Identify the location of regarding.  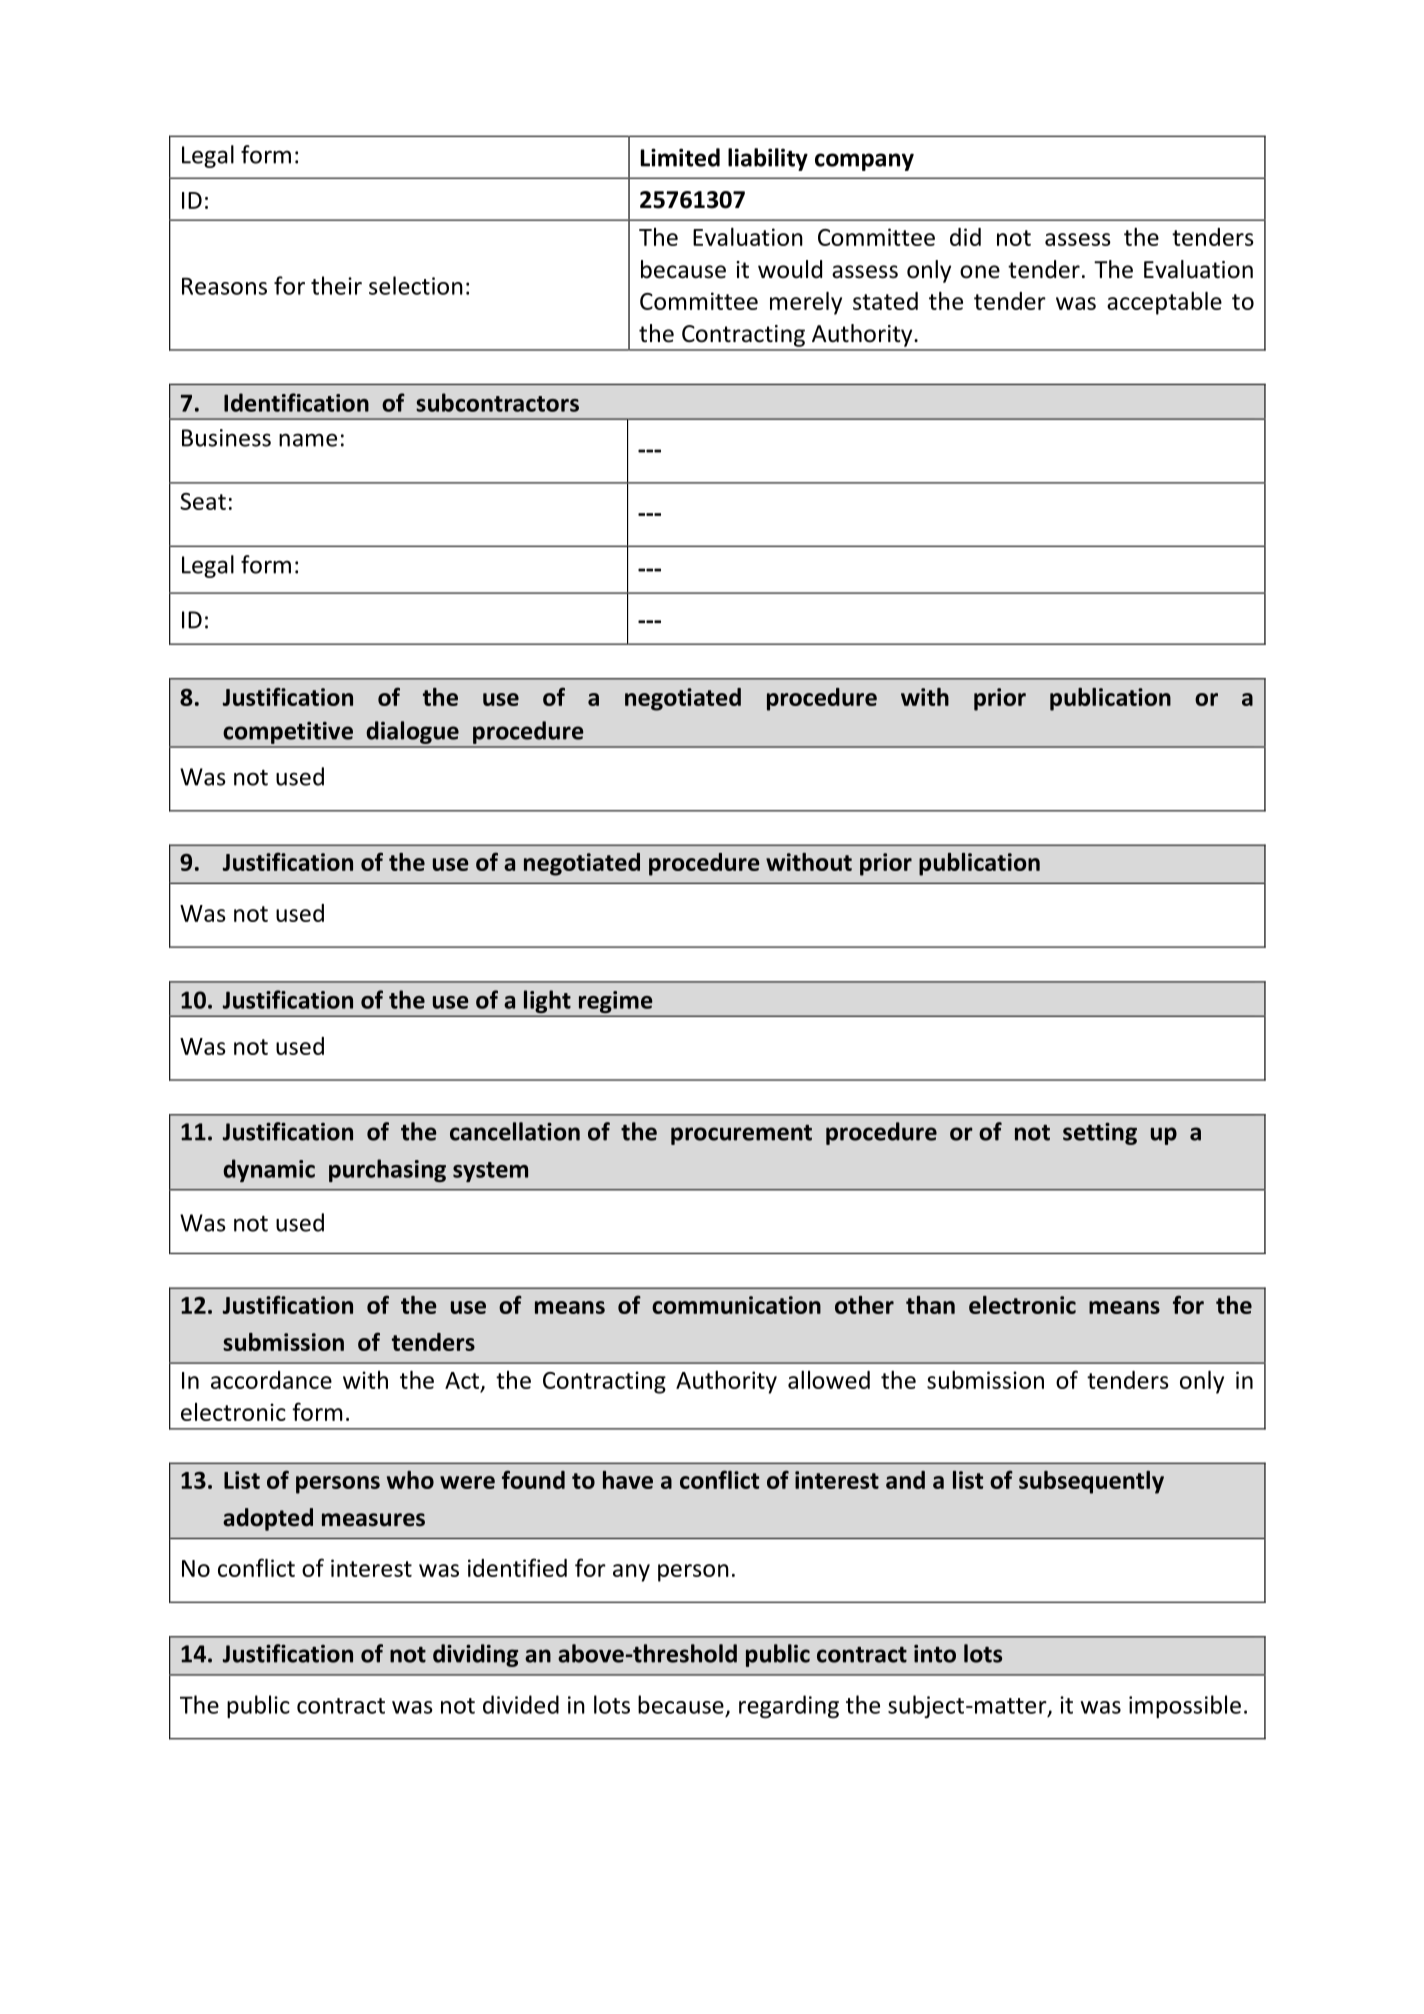
(789, 1706).
